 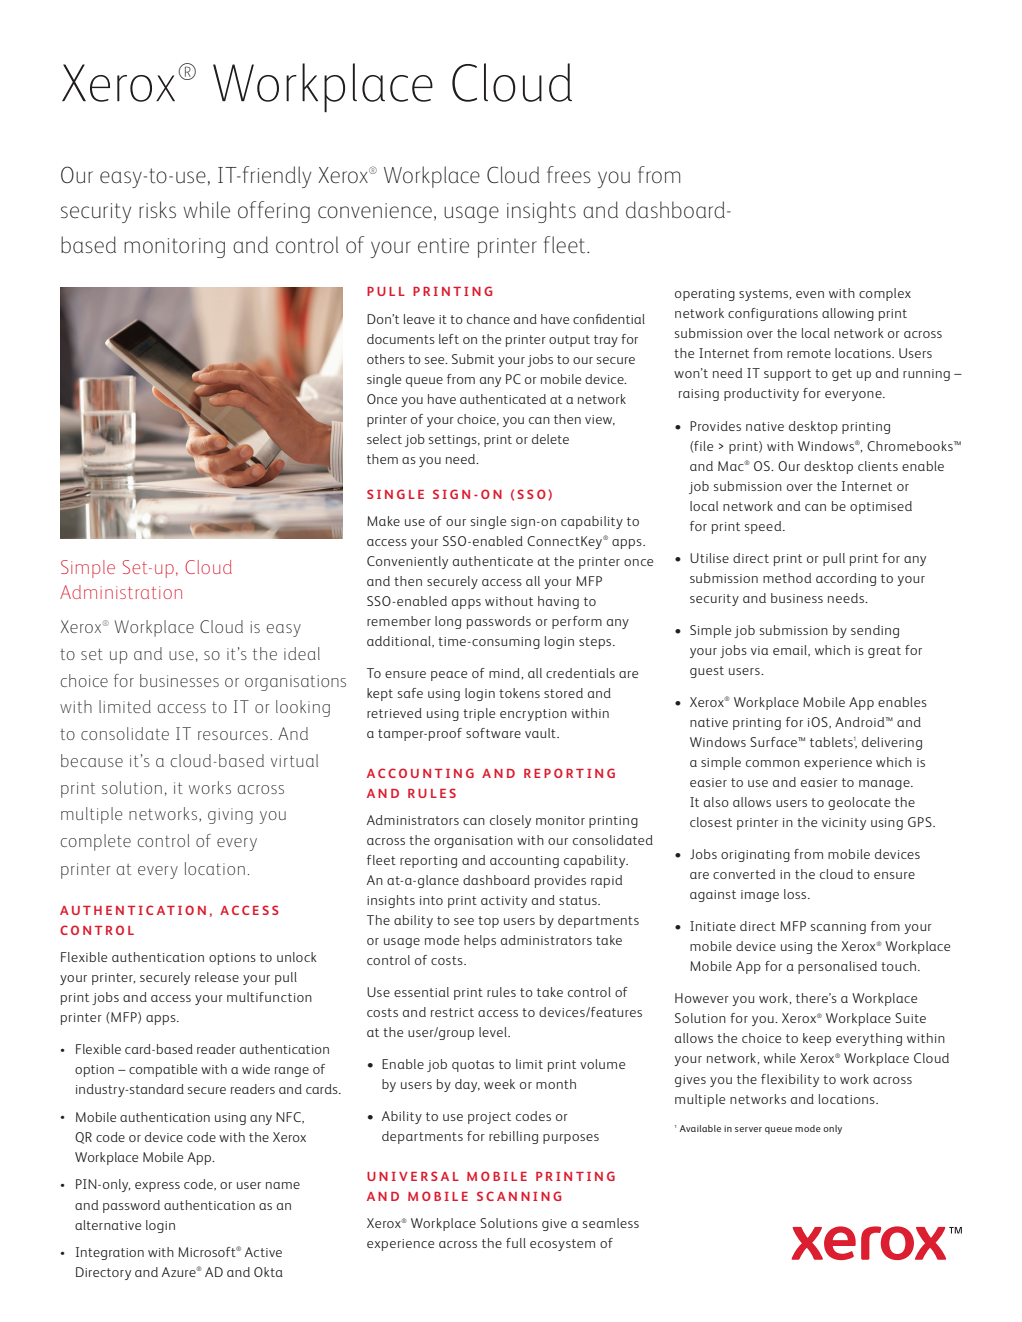 I want to click on Administration, so click(x=121, y=592).
